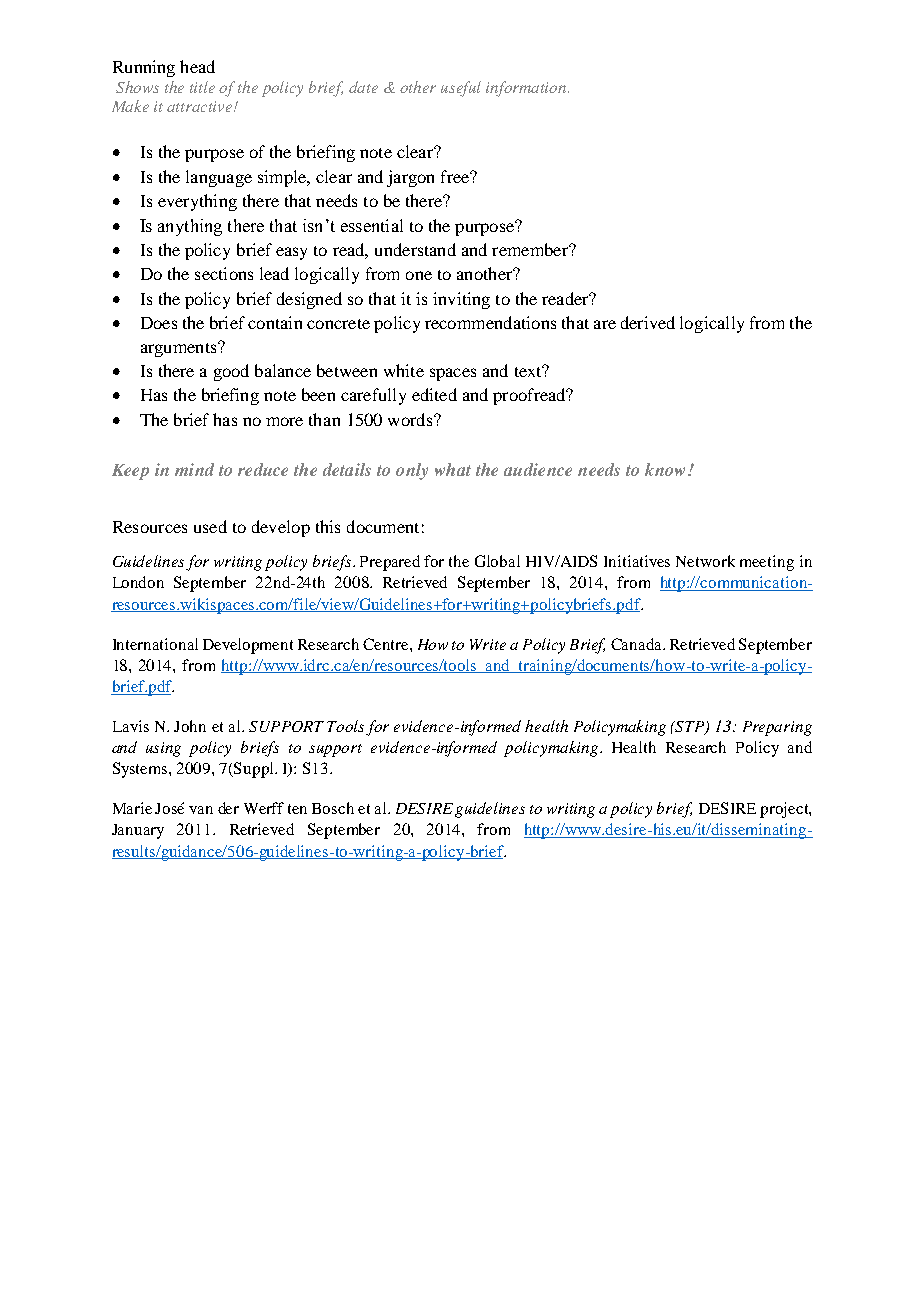 Image resolution: width=924 pixels, height=1308 pixels. What do you see at coordinates (333, 808) in the image?
I see `Bosch` at bounding box center [333, 808].
